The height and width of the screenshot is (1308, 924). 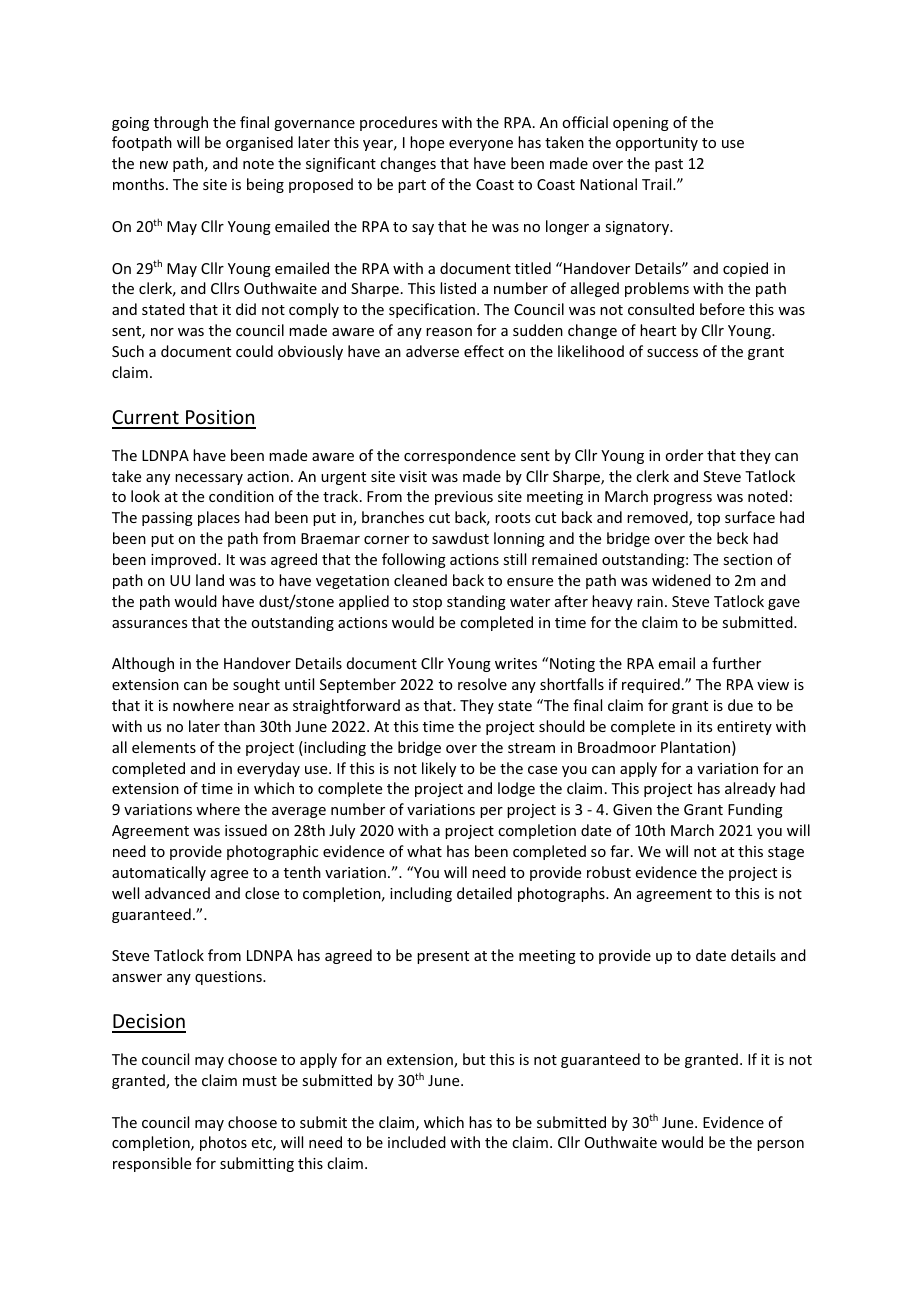 I want to click on everyone, so click(x=481, y=145).
